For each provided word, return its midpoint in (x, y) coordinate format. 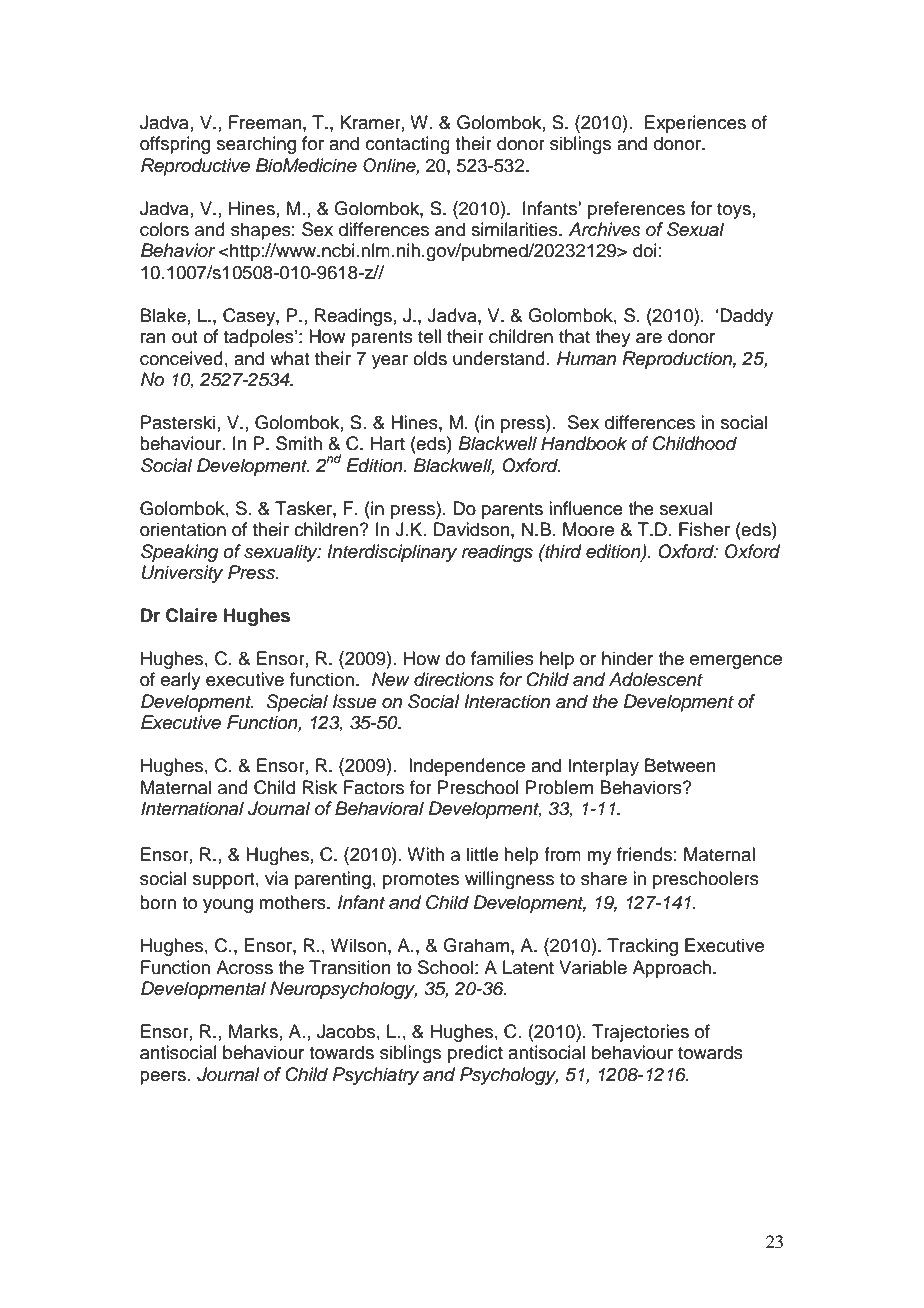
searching (256, 145)
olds (430, 358)
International (192, 808)
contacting (408, 145)
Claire (191, 615)
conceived (181, 358)
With (425, 854)
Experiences (695, 124)
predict (475, 1054)
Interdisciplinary (392, 553)
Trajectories (640, 1033)
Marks (253, 1031)
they (613, 338)
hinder (627, 658)
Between (680, 765)
